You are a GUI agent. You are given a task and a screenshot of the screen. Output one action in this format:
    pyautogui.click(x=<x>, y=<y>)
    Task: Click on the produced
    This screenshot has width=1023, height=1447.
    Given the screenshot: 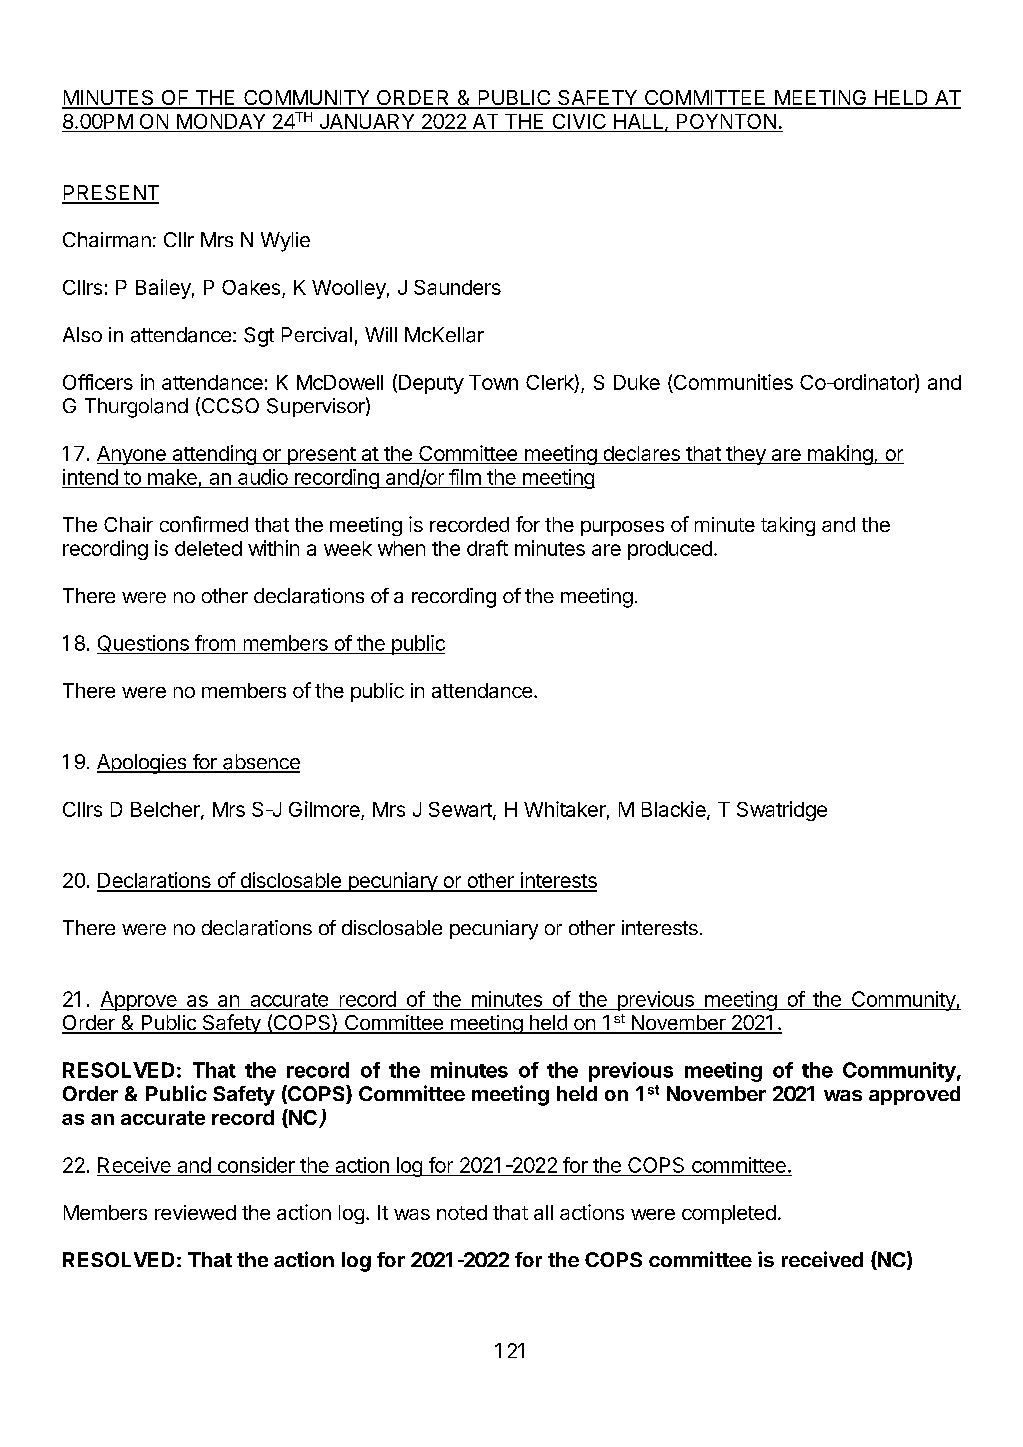 What is the action you would take?
    pyautogui.click(x=670, y=550)
